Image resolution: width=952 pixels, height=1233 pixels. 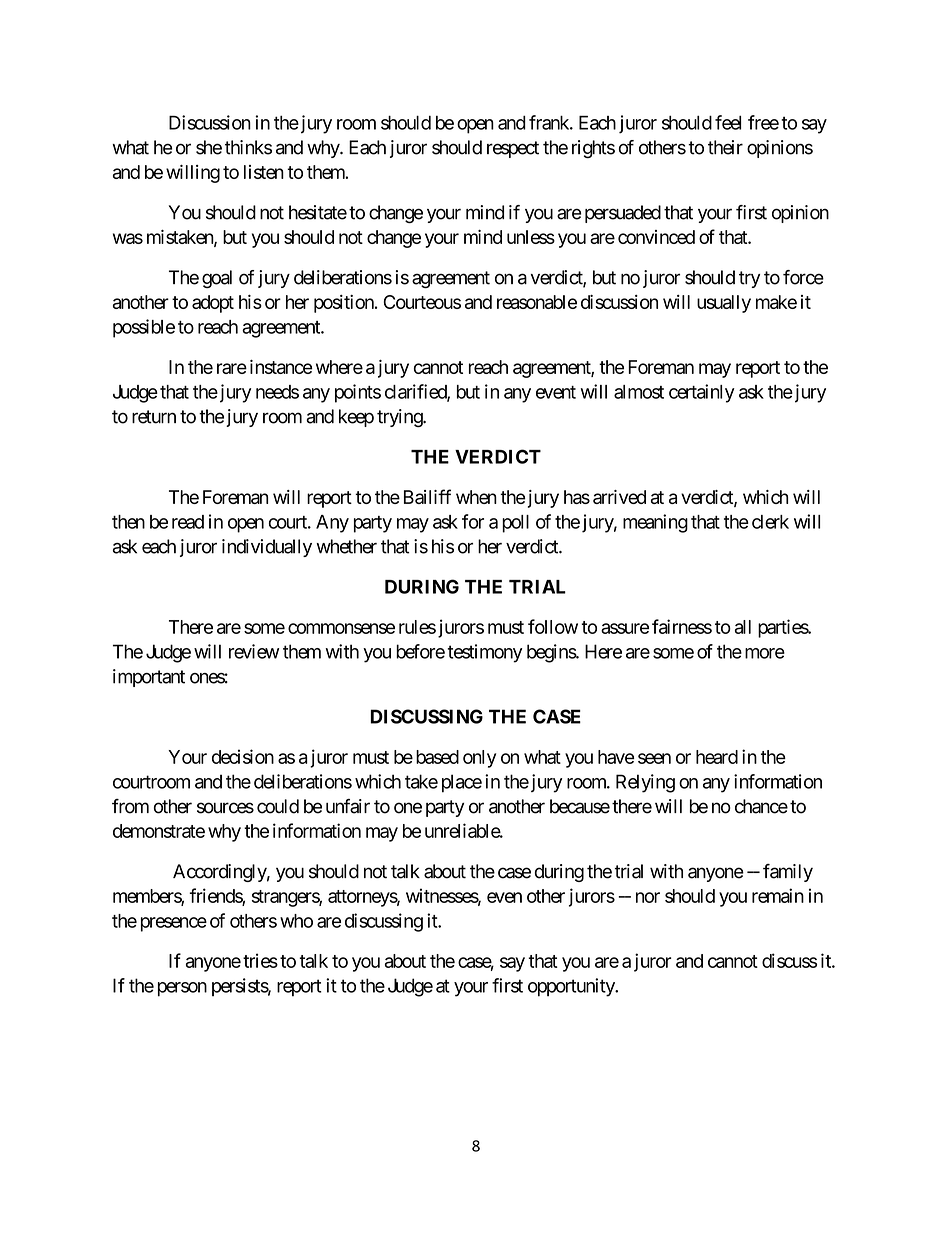 What do you see at coordinates (264, 172) in the page?
I see `listen` at bounding box center [264, 172].
